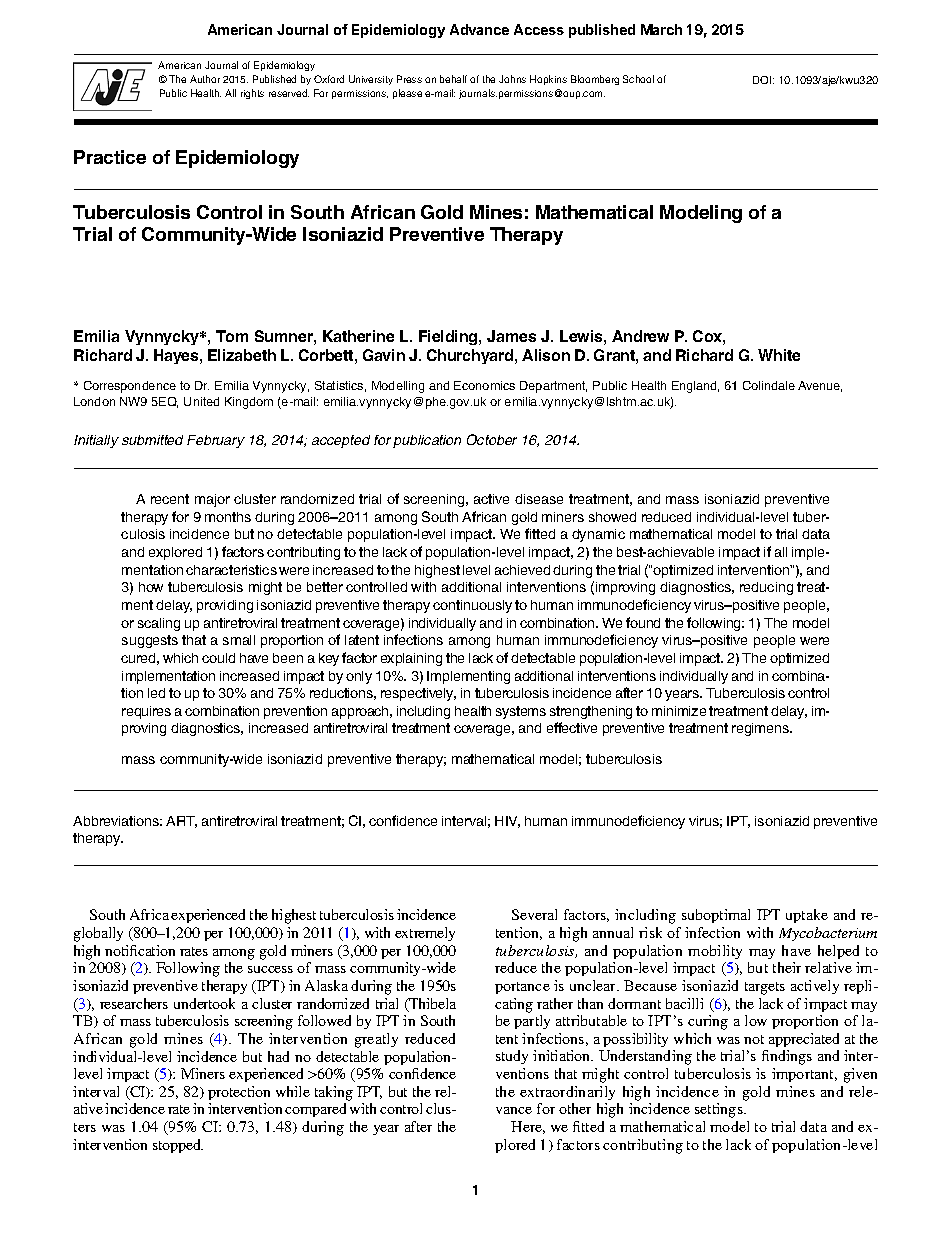 Image resolution: width=952 pixels, height=1256 pixels. I want to click on Author, so click(205, 79).
